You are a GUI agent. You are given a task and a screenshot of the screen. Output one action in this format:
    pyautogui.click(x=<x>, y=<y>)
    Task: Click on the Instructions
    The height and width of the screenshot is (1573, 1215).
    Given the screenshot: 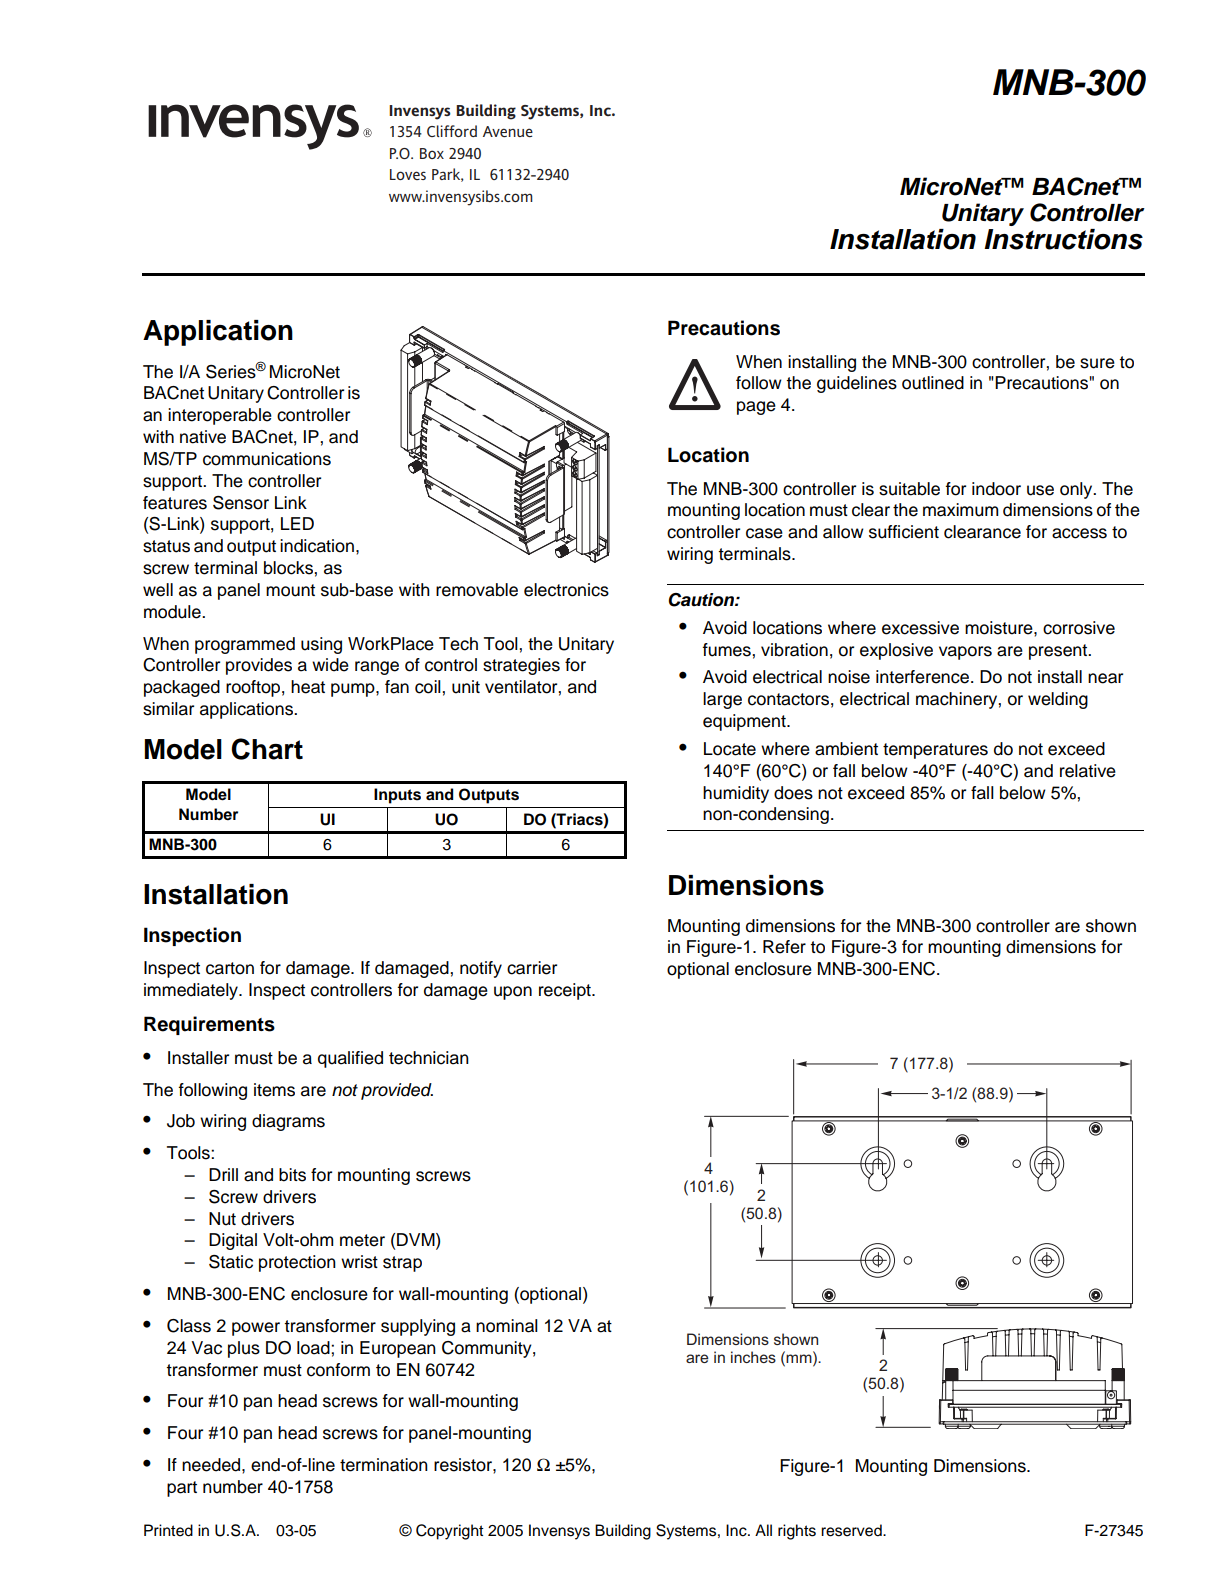 What is the action you would take?
    pyautogui.click(x=1063, y=239)
